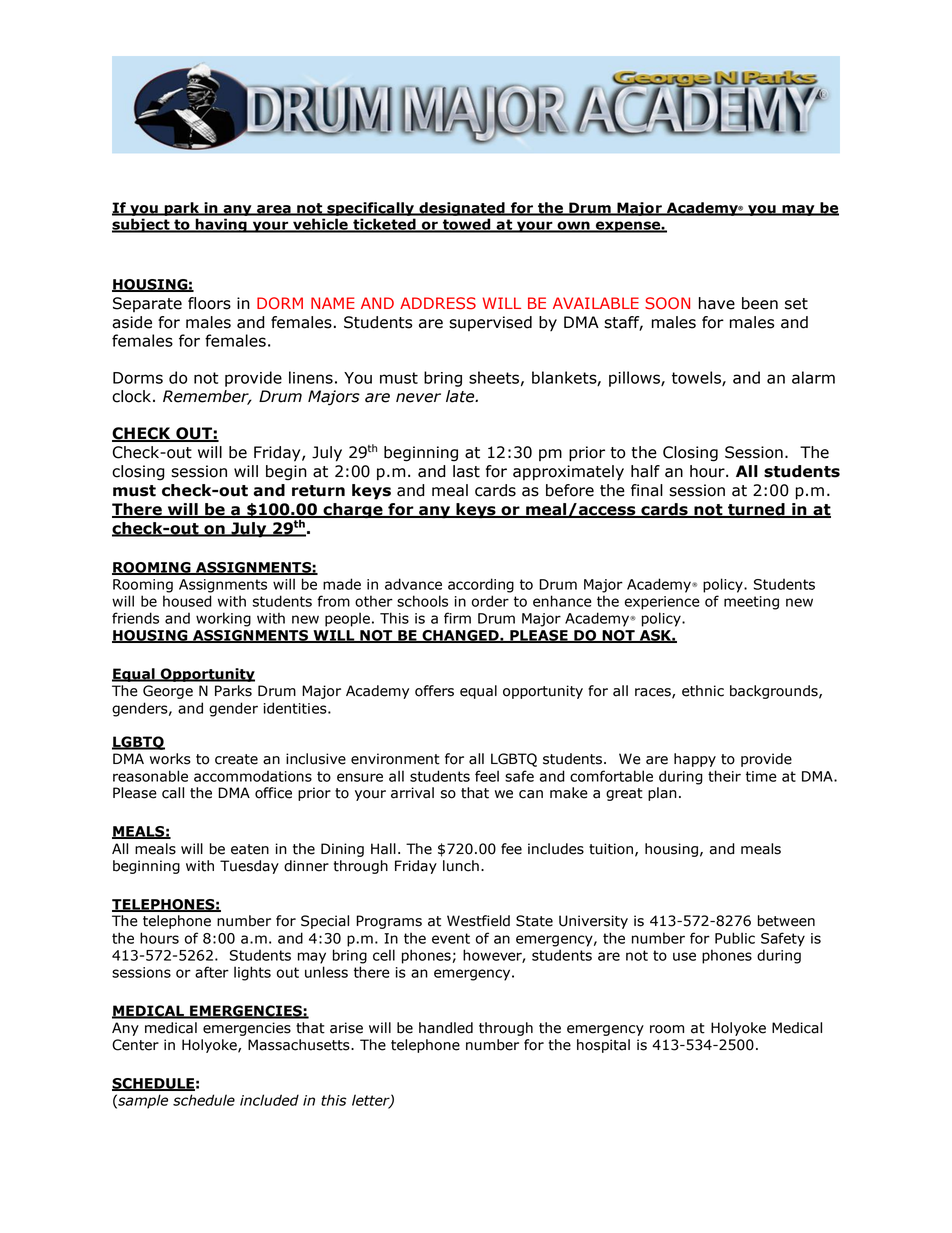 Image resolution: width=952 pixels, height=1233 pixels. I want to click on floors, so click(209, 303).
